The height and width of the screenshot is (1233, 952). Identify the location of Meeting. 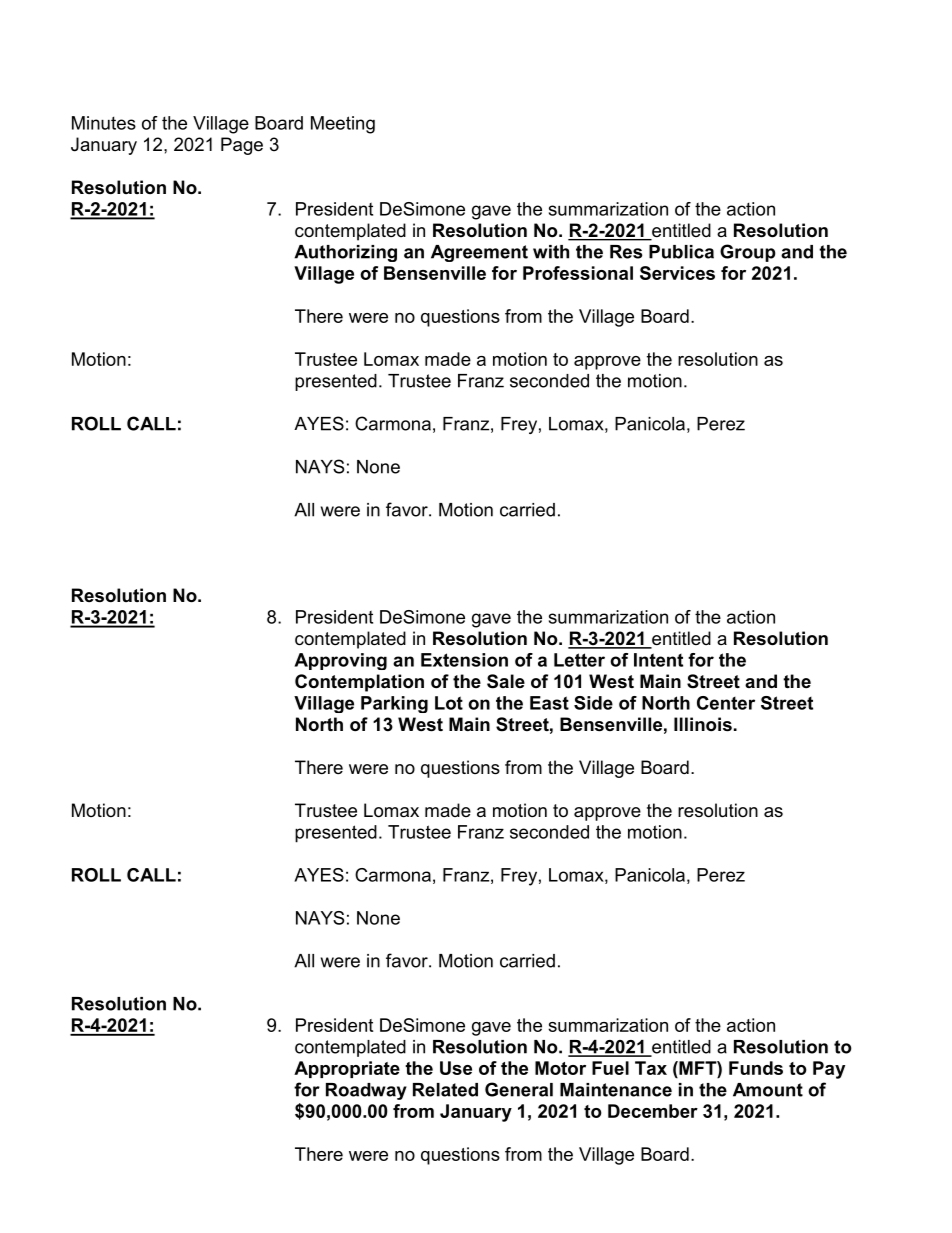
(343, 125).
